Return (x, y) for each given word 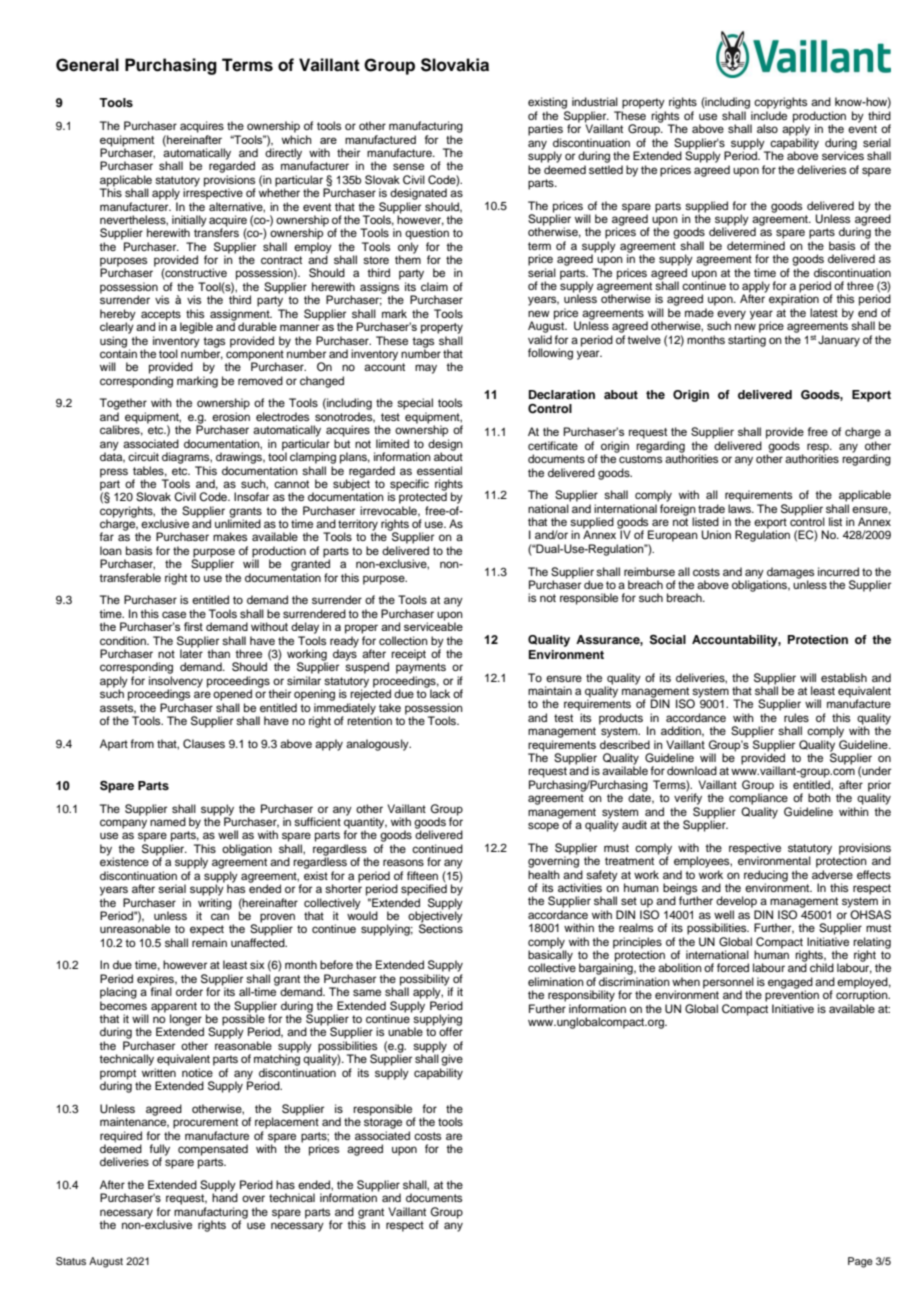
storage (383, 1123)
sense (408, 166)
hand (225, 1197)
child (822, 967)
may (426, 369)
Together (123, 404)
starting (747, 341)
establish (844, 677)
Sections (441, 928)
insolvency (176, 683)
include (769, 115)
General (87, 65)
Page (860, 1262)
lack (440, 693)
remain (209, 942)
